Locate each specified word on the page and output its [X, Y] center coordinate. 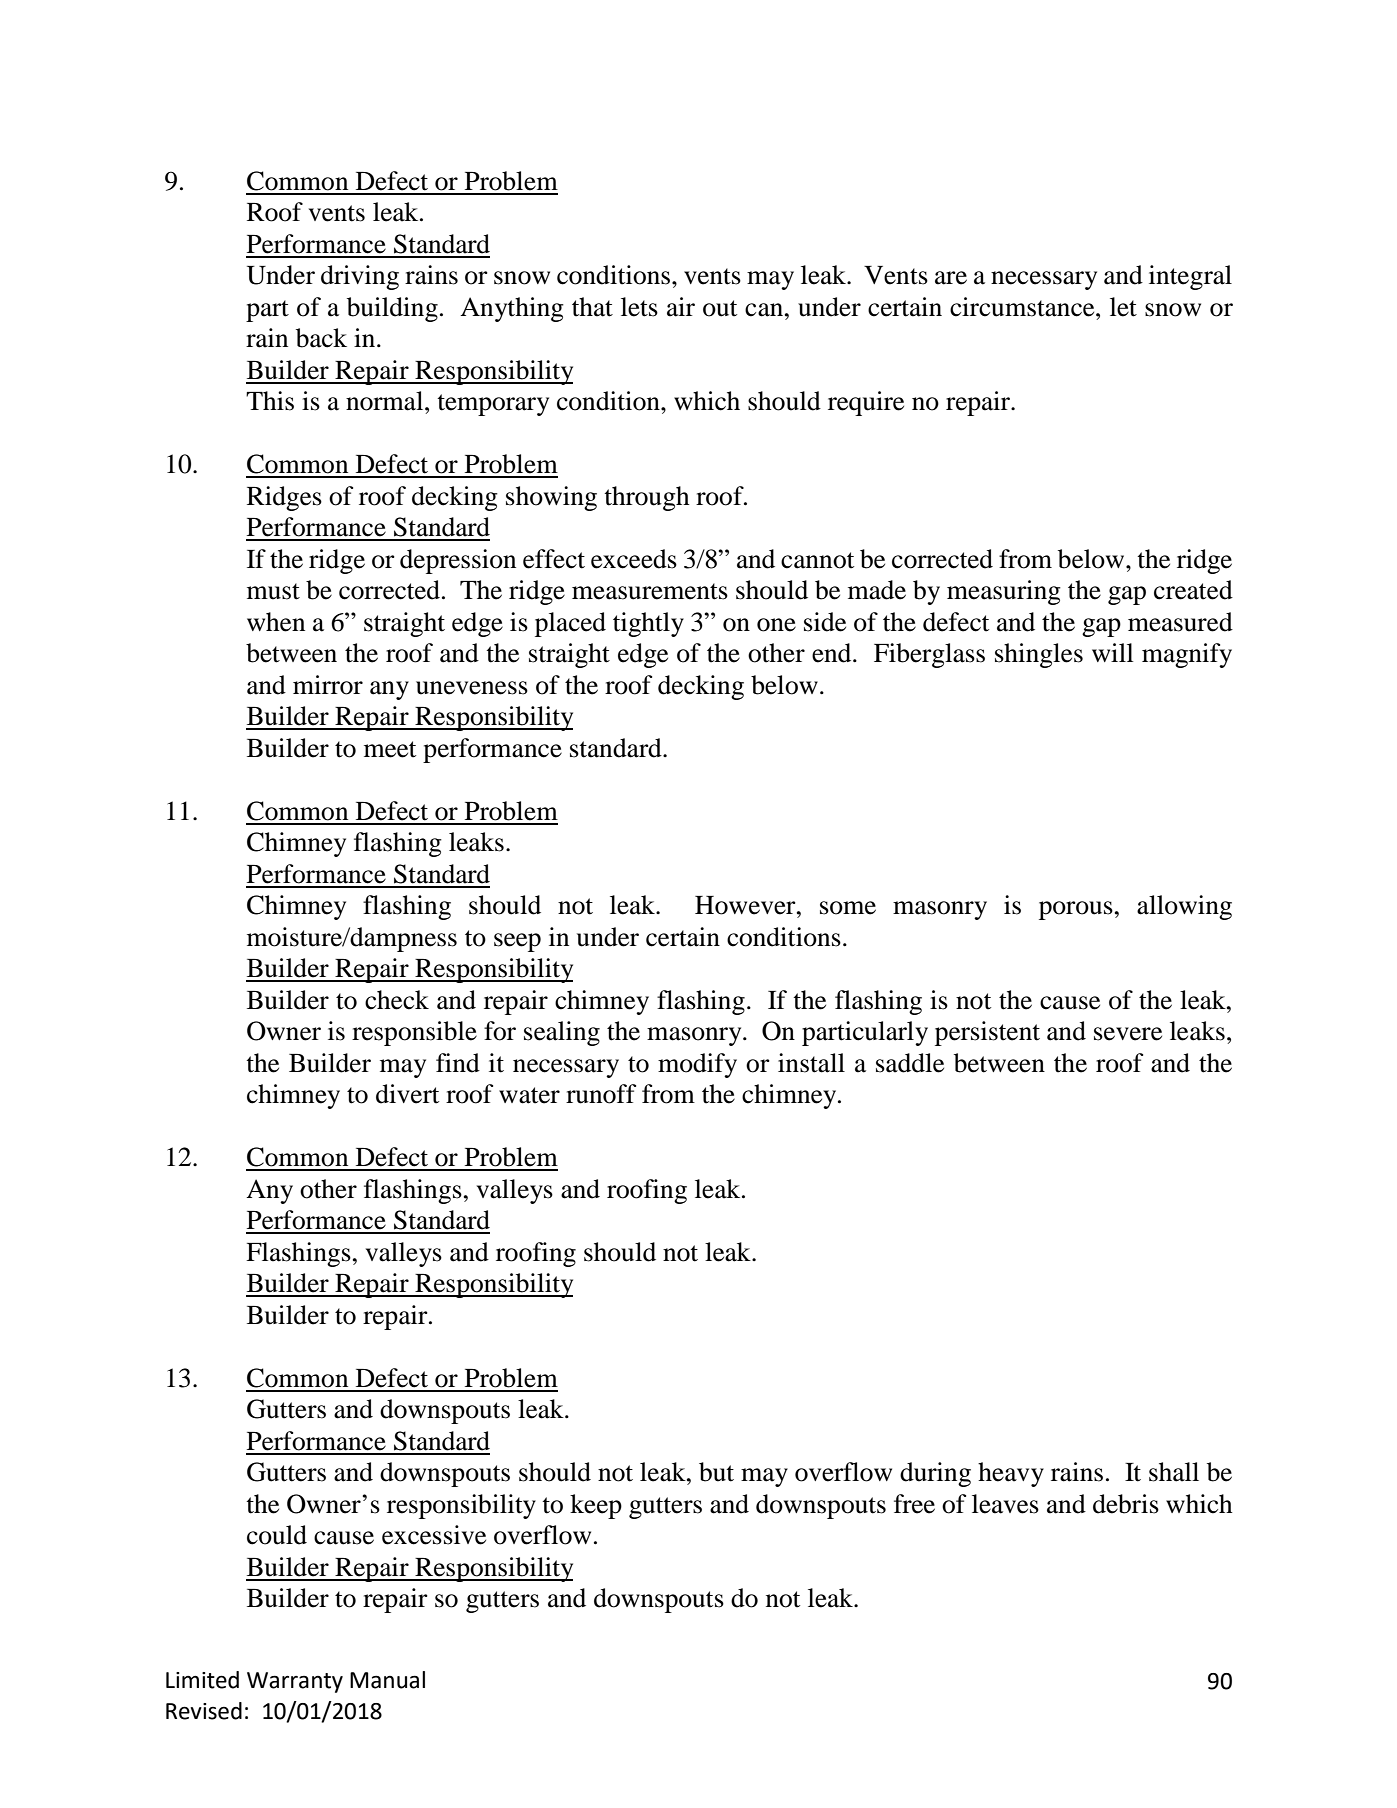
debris [1126, 1504]
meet [390, 749]
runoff [601, 1094]
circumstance [1023, 307]
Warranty [295, 1682]
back [321, 338]
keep [596, 1506]
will [1113, 652]
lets [639, 307]
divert [407, 1094]
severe [1128, 1034]
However [746, 905]
